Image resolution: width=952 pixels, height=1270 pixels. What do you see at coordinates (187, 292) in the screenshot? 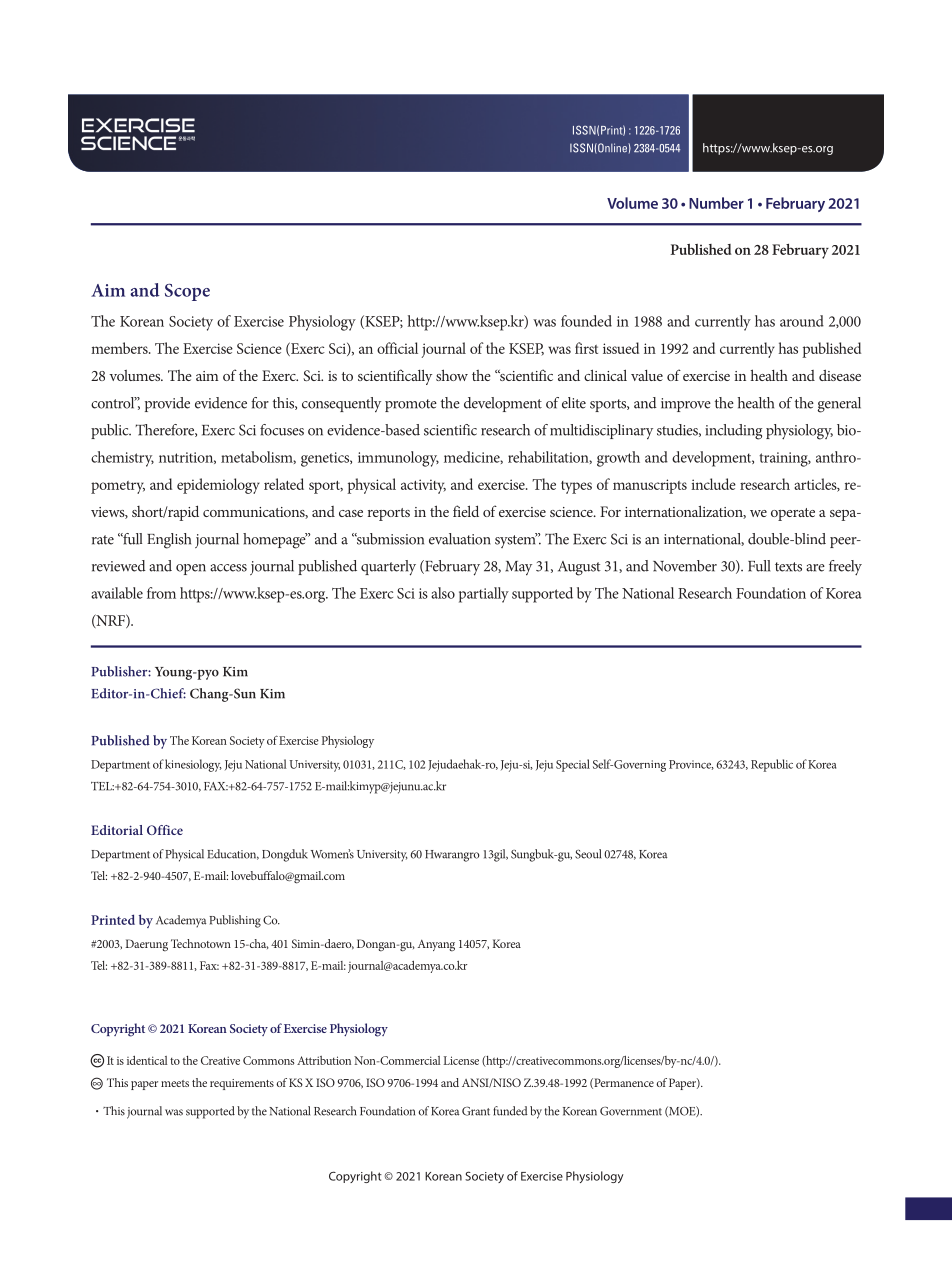
I see `Scope` at bounding box center [187, 292].
